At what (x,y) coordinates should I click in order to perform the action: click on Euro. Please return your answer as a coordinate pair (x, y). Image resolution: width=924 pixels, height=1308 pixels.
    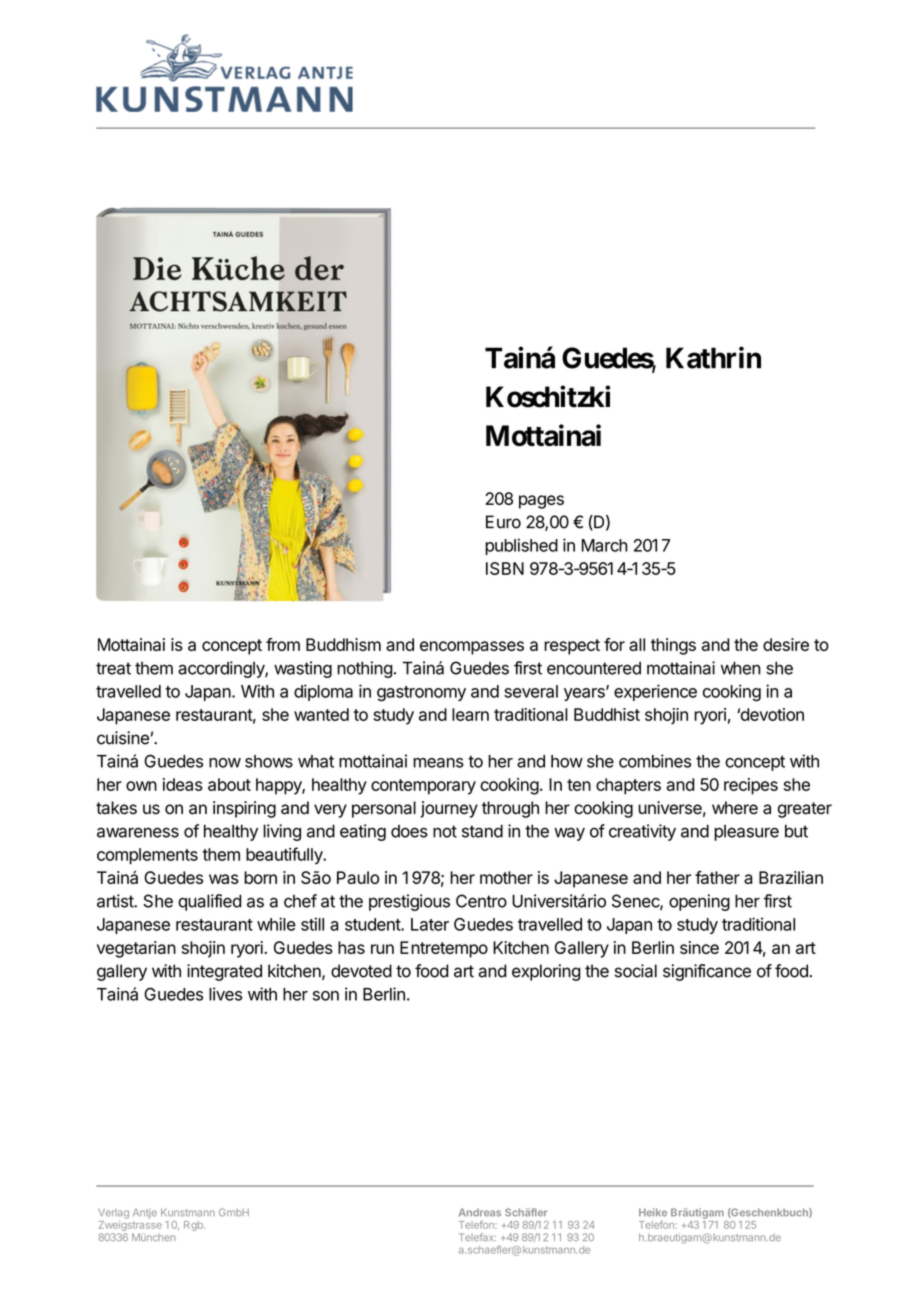
    Looking at the image, I should click on (503, 522).
